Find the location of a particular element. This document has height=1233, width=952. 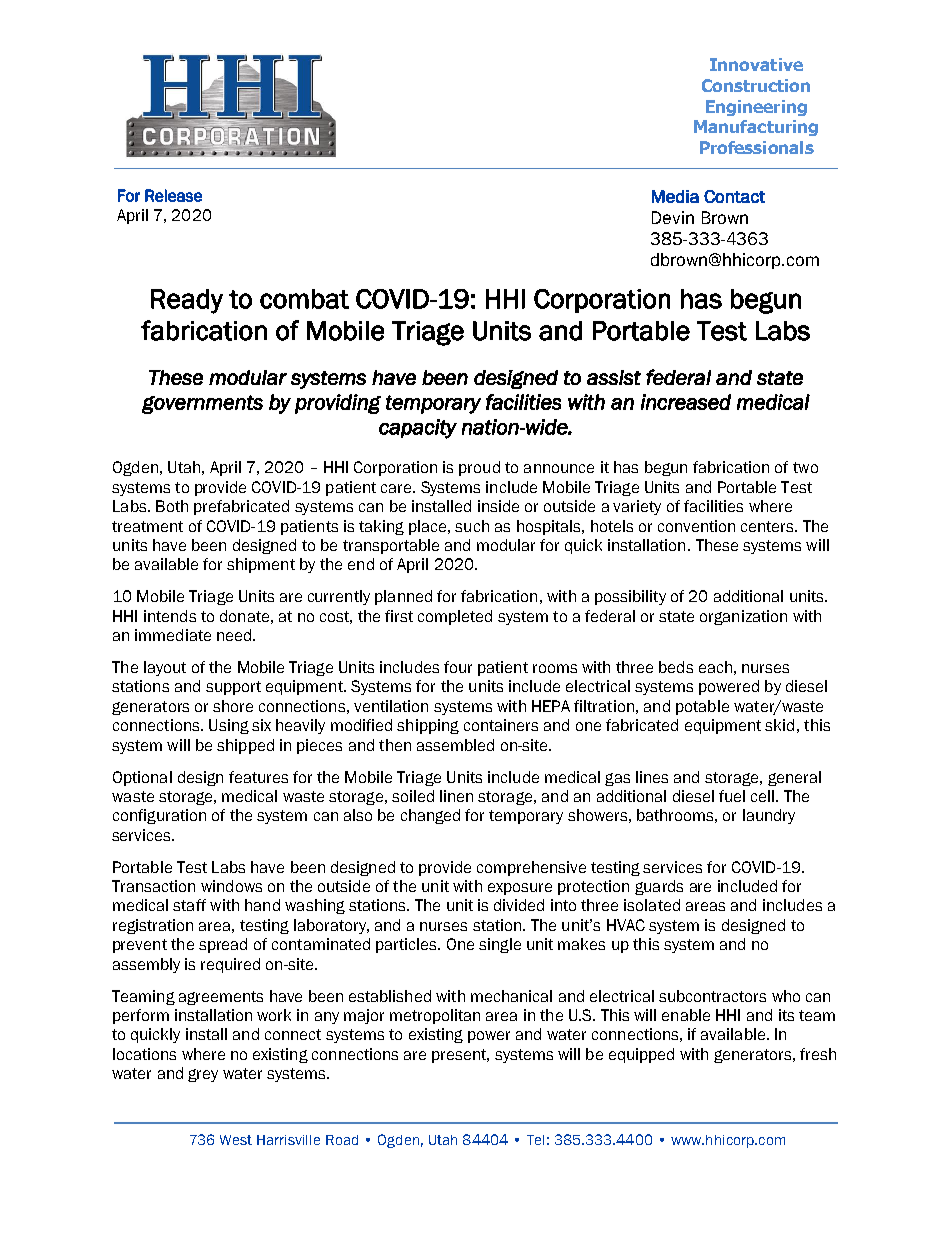

linen is located at coordinates (456, 796).
